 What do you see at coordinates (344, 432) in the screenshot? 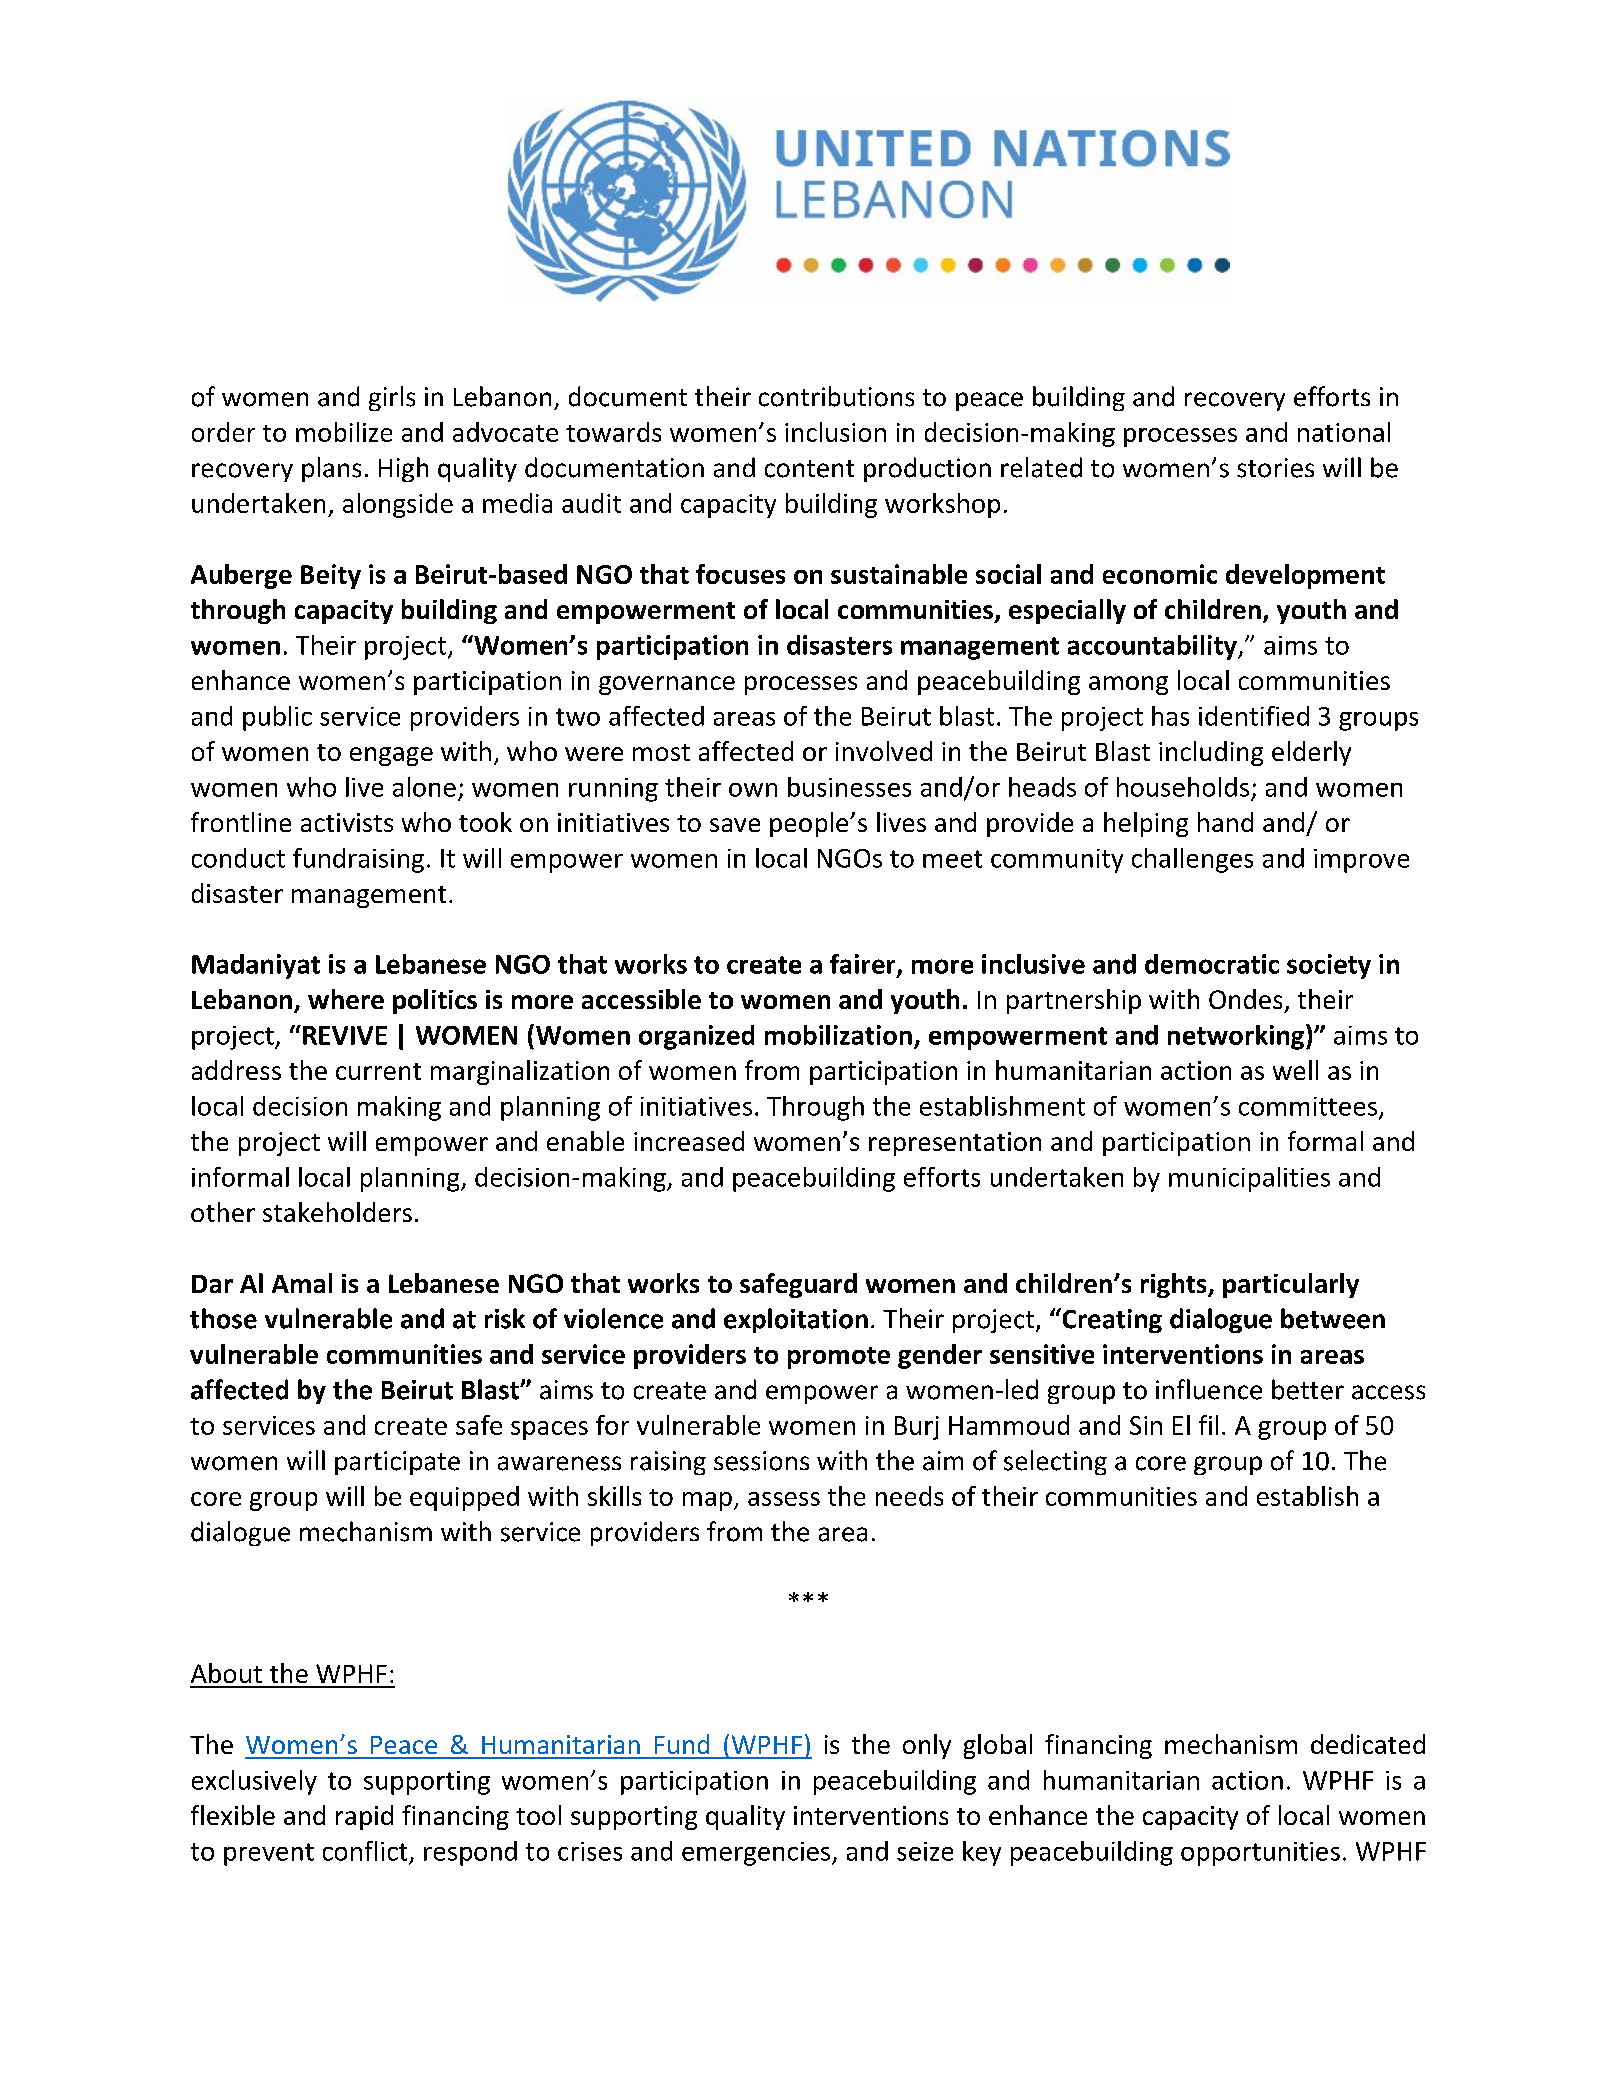
I see `mobilize` at bounding box center [344, 432].
